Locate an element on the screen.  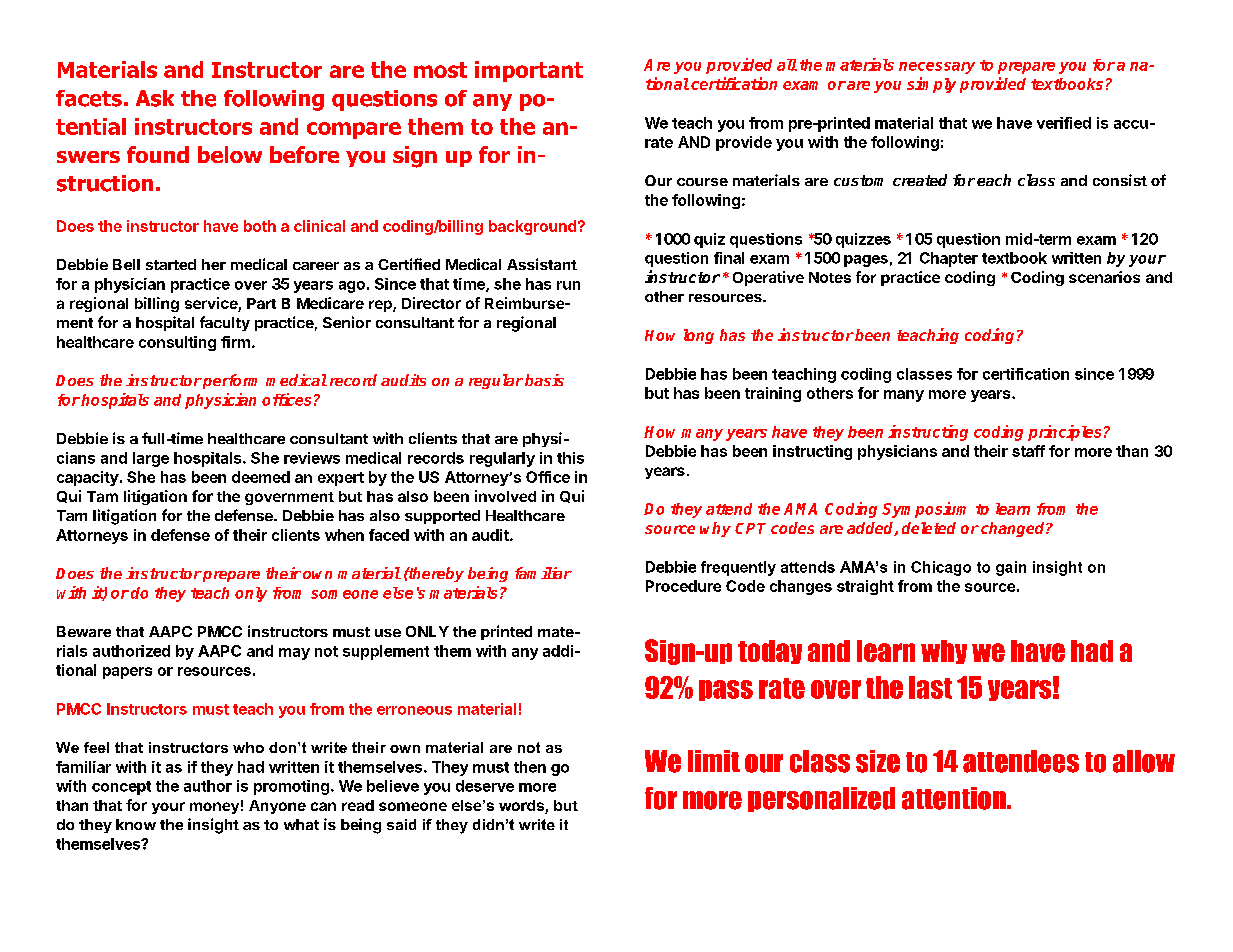
Ask is located at coordinates (155, 98).
